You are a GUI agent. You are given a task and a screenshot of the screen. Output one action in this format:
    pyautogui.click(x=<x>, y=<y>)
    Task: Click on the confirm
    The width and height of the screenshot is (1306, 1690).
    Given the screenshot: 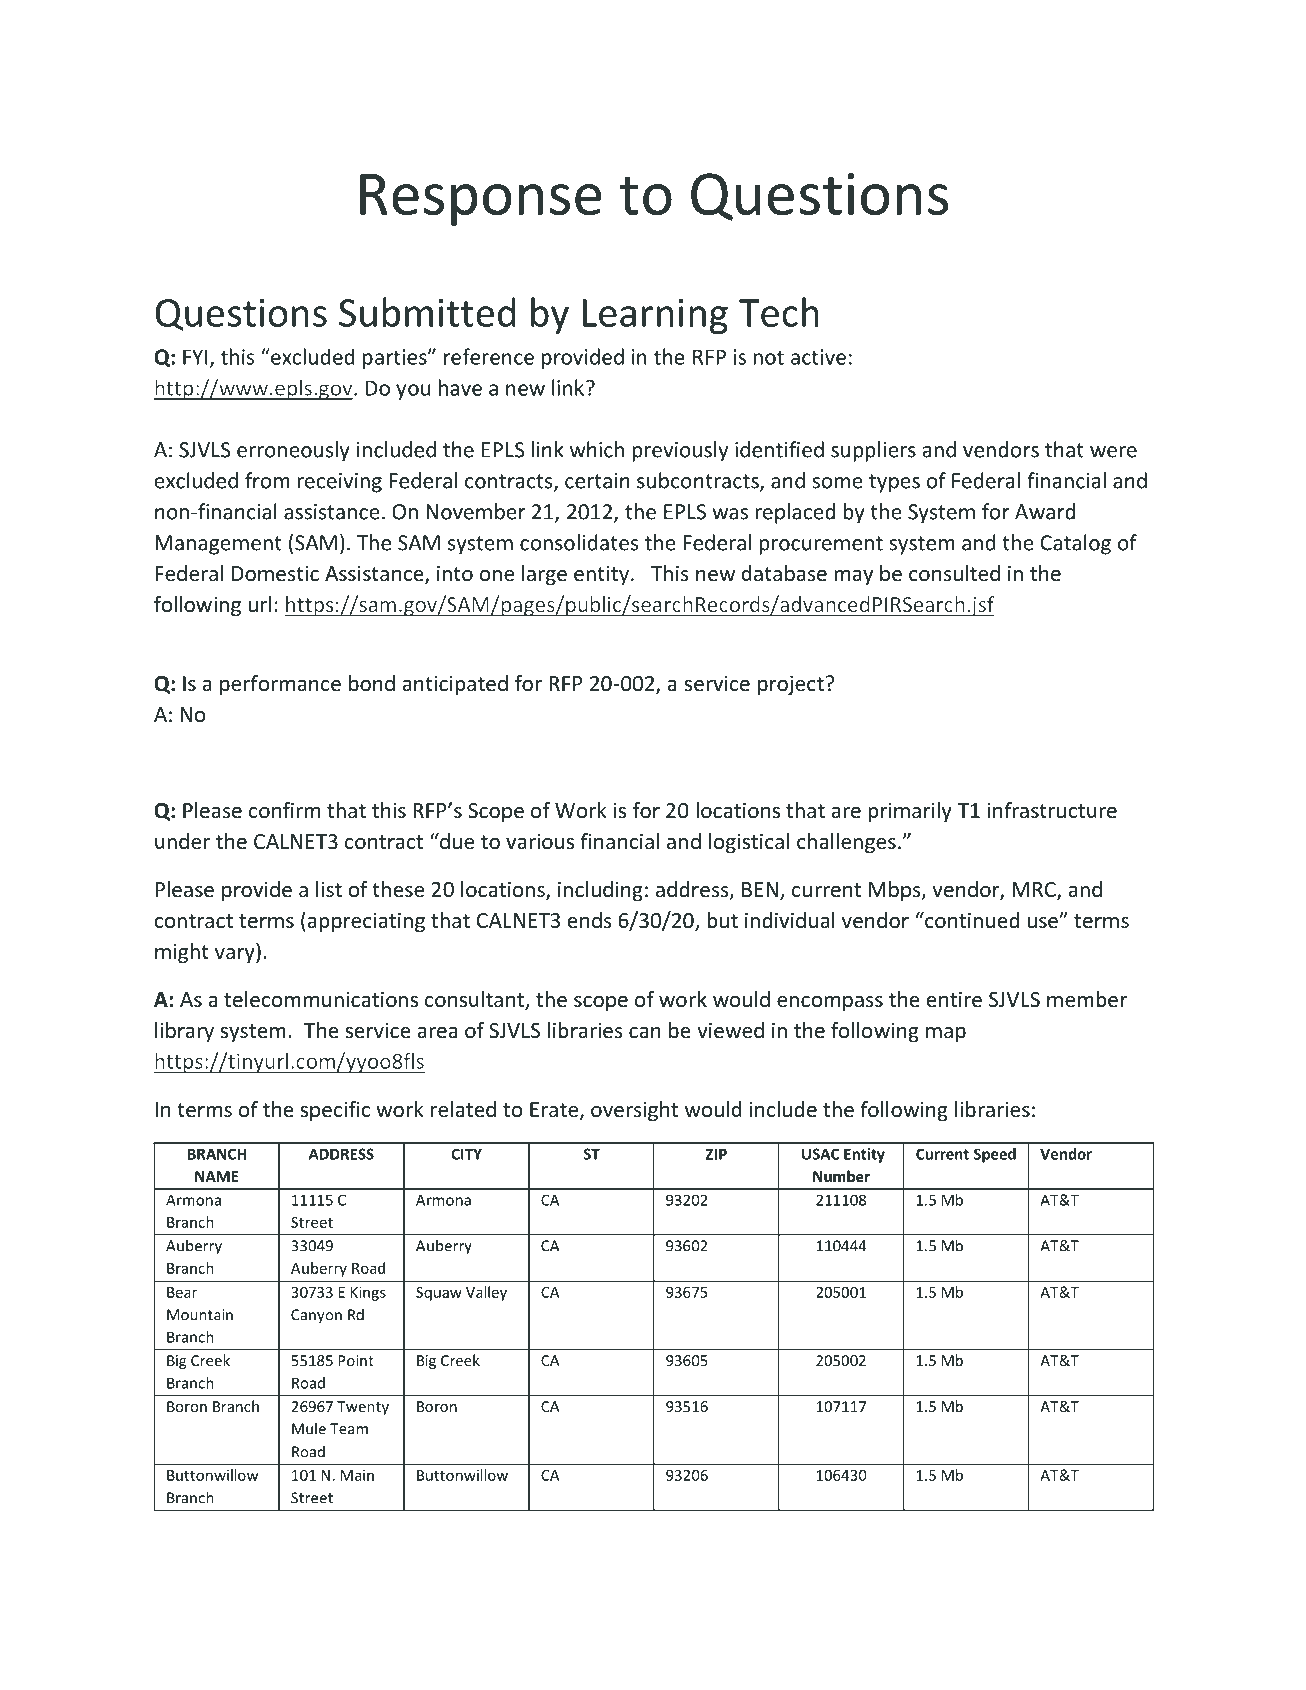 What is the action you would take?
    pyautogui.click(x=284, y=810)
